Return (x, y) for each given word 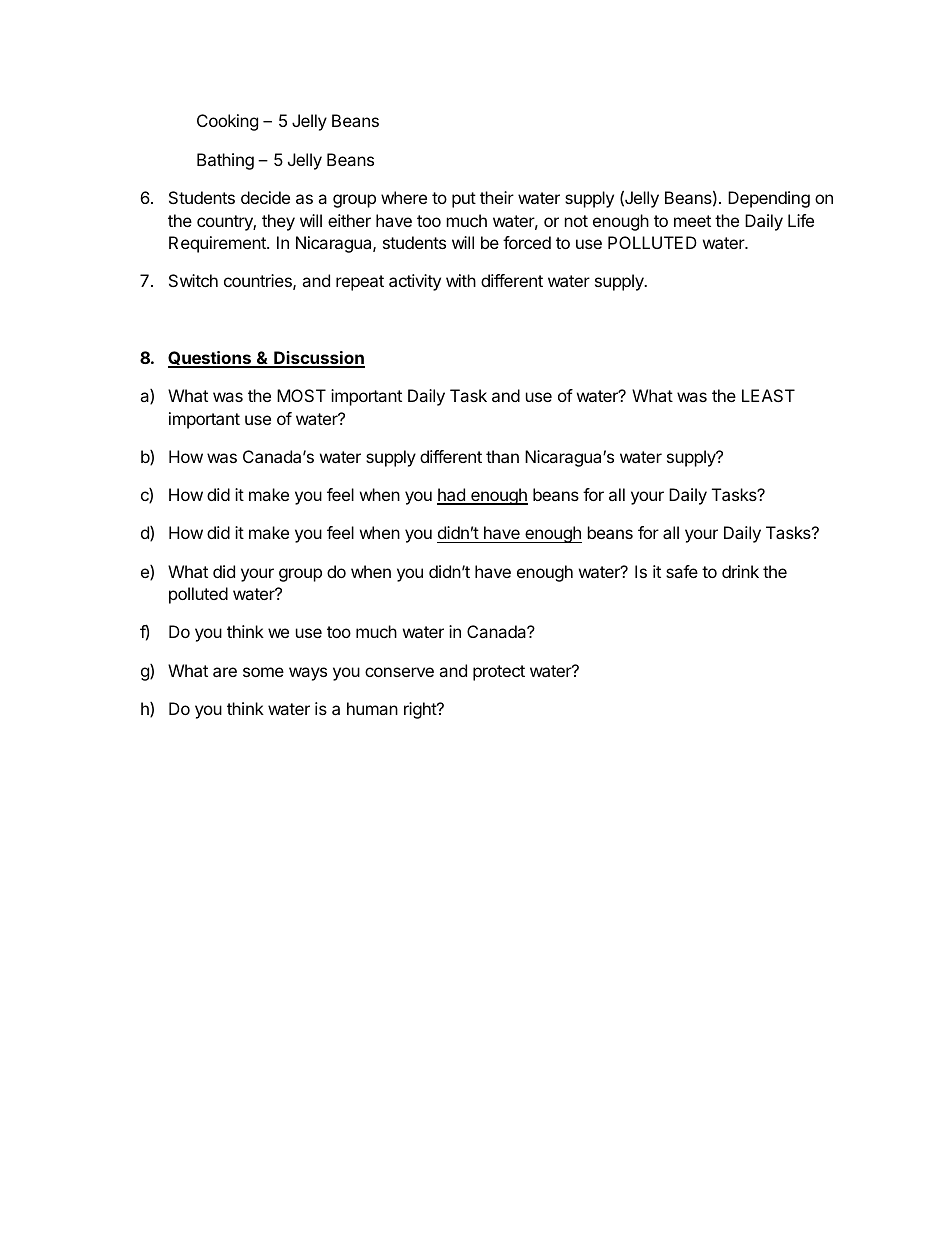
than (502, 456)
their (497, 197)
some (263, 672)
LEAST (768, 395)
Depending (769, 199)
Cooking (227, 122)
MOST (301, 395)
